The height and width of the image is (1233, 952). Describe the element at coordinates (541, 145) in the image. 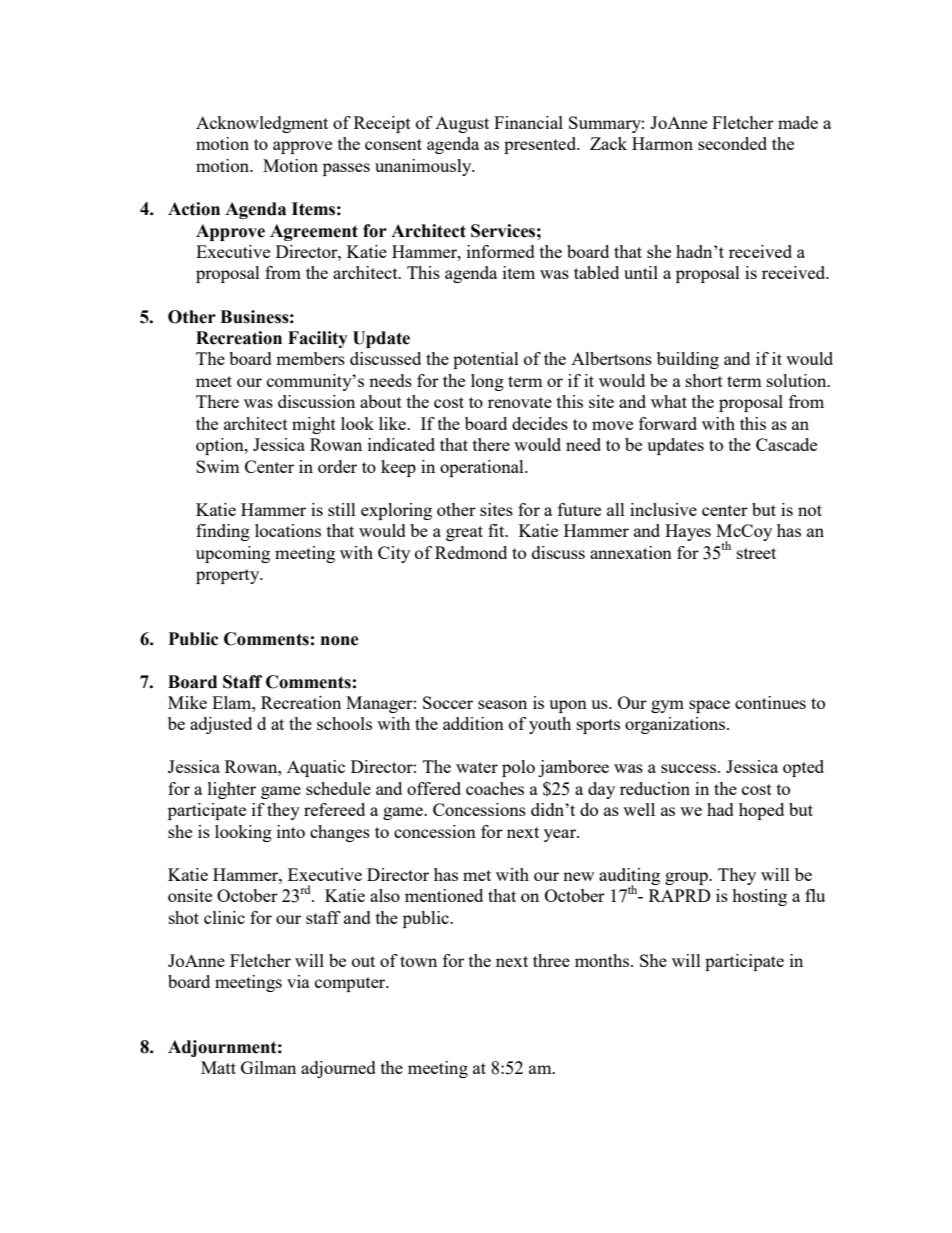

I see `presented` at that location.
